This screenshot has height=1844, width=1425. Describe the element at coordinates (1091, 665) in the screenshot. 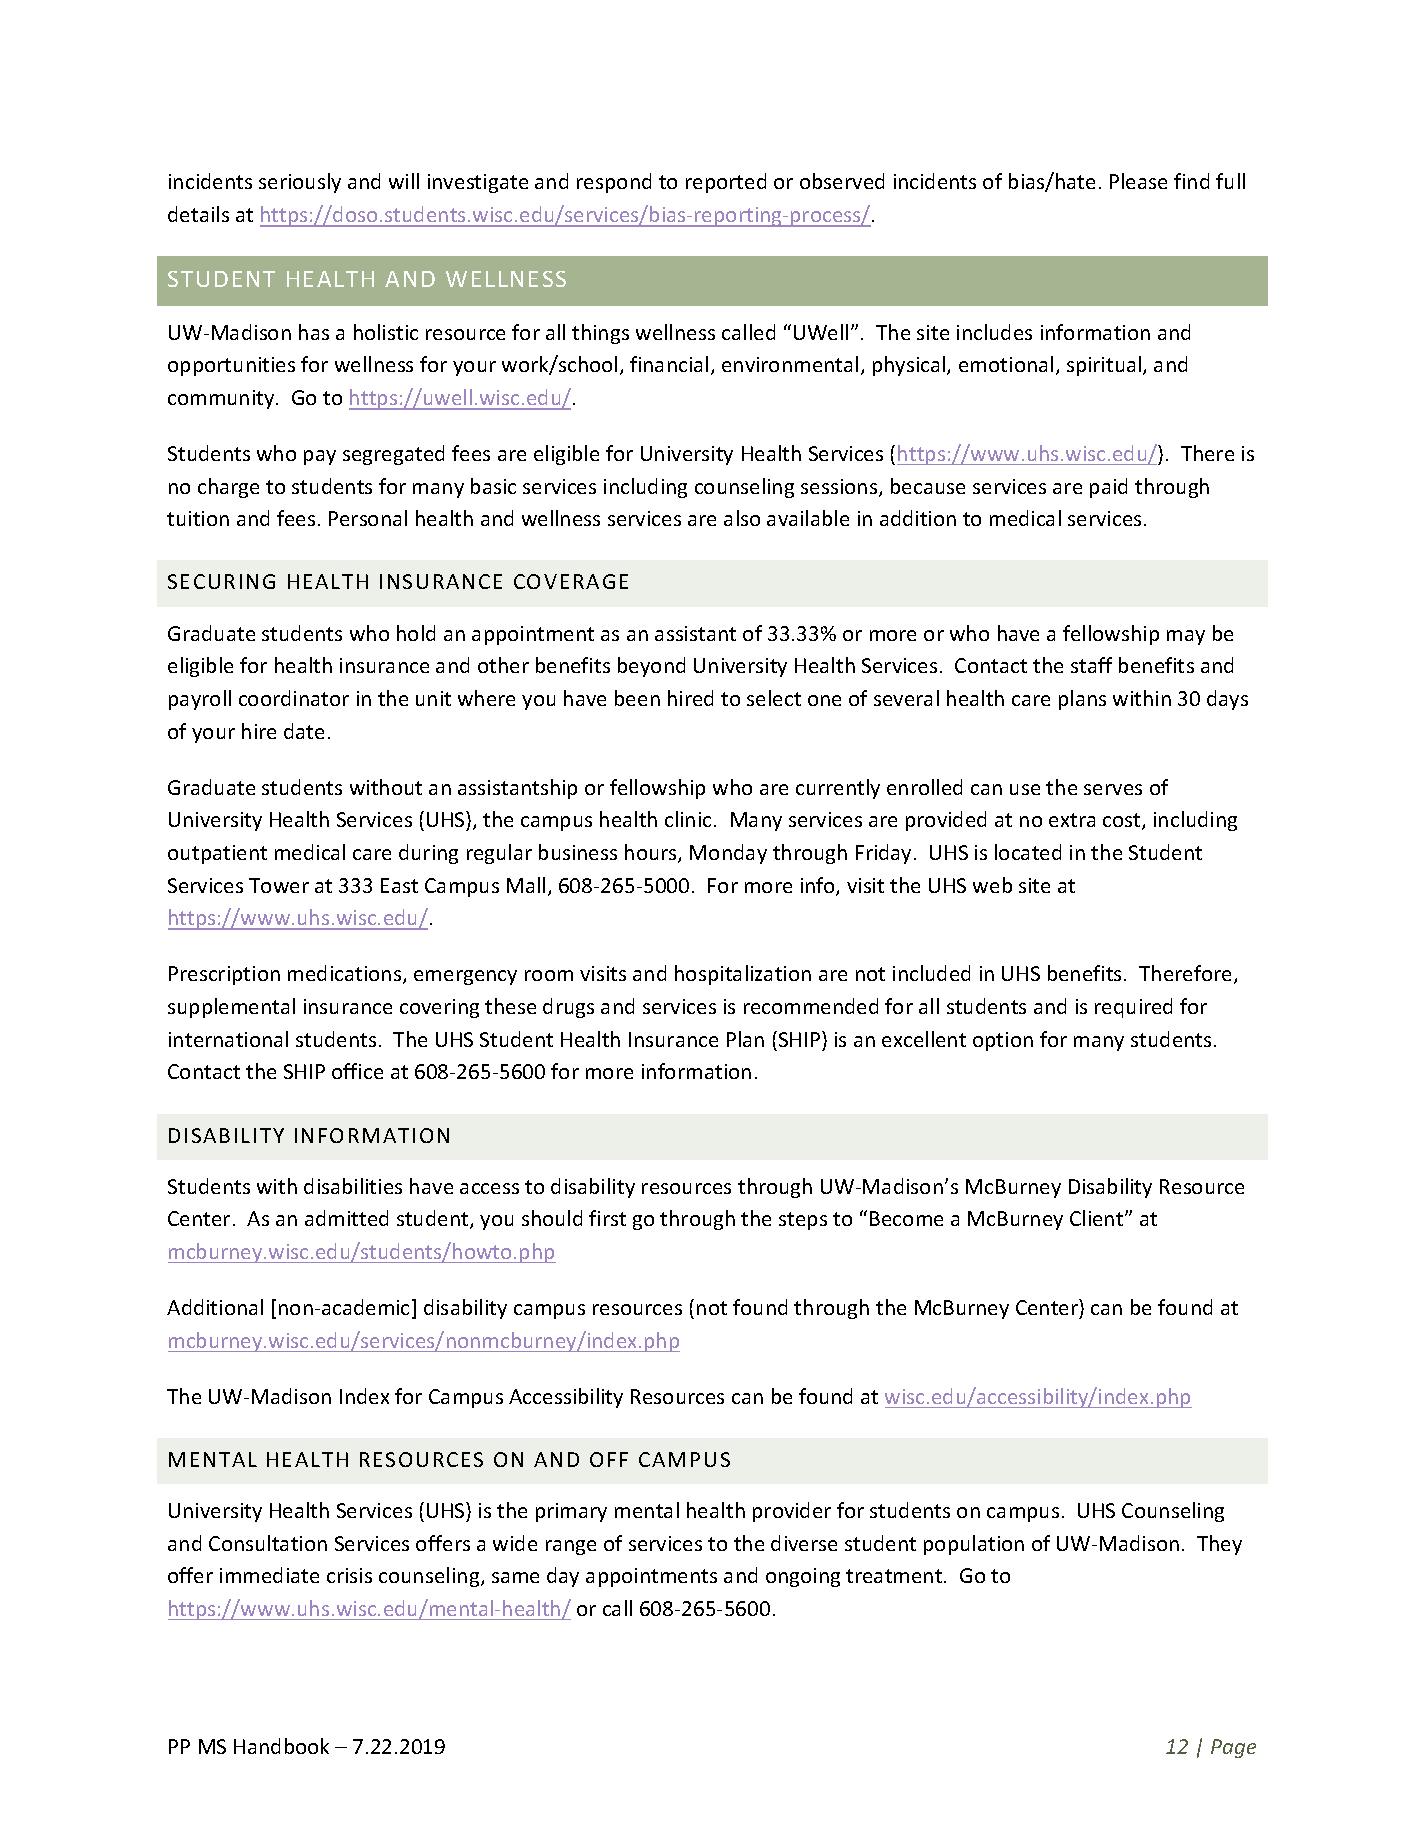

I see `staff` at that location.
